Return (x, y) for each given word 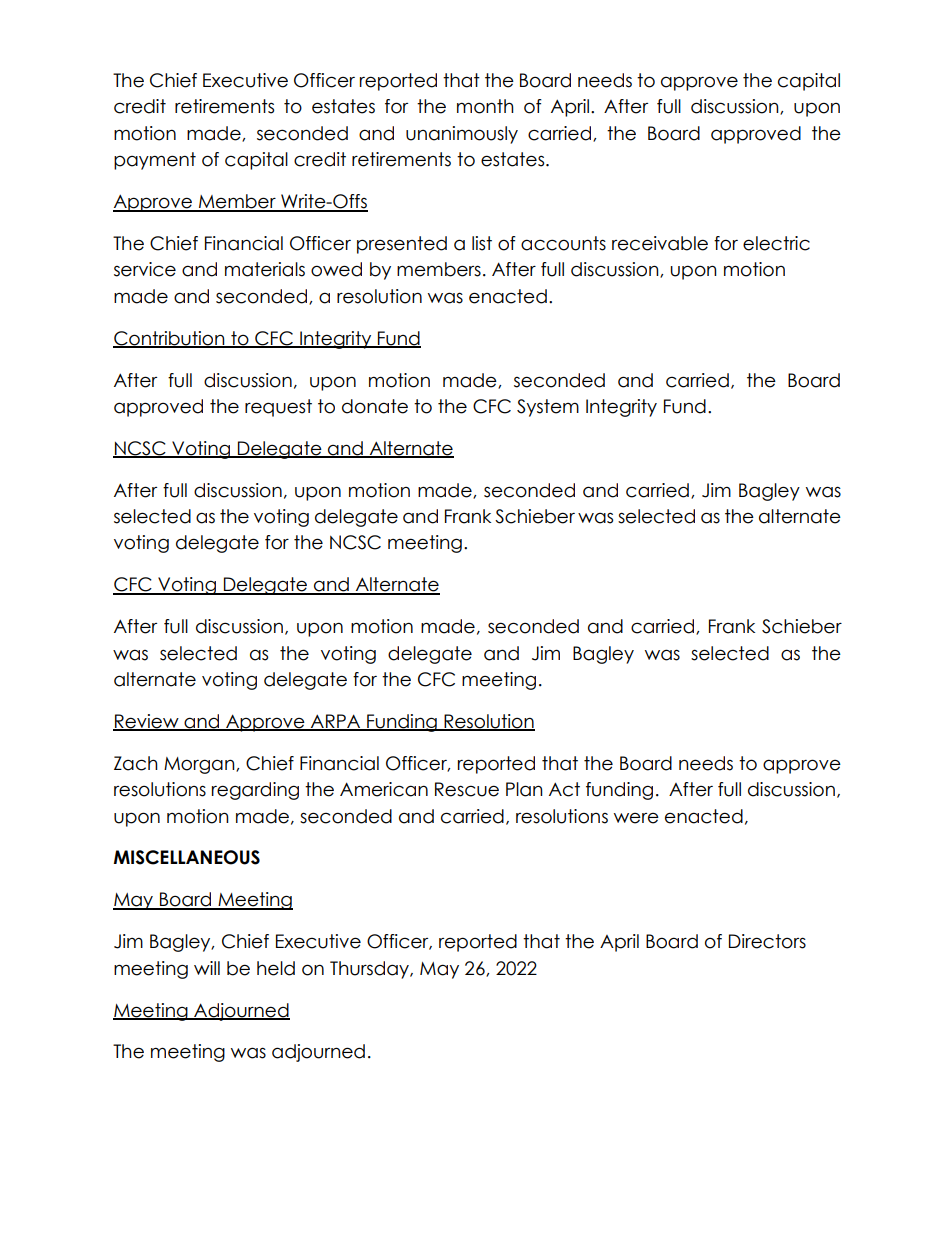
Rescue (467, 789)
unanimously (462, 135)
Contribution (170, 339)
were (636, 818)
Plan (524, 789)
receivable (660, 243)
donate (375, 406)
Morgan (200, 765)
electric (776, 243)
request (278, 408)
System (548, 408)
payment (155, 161)
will (207, 968)
